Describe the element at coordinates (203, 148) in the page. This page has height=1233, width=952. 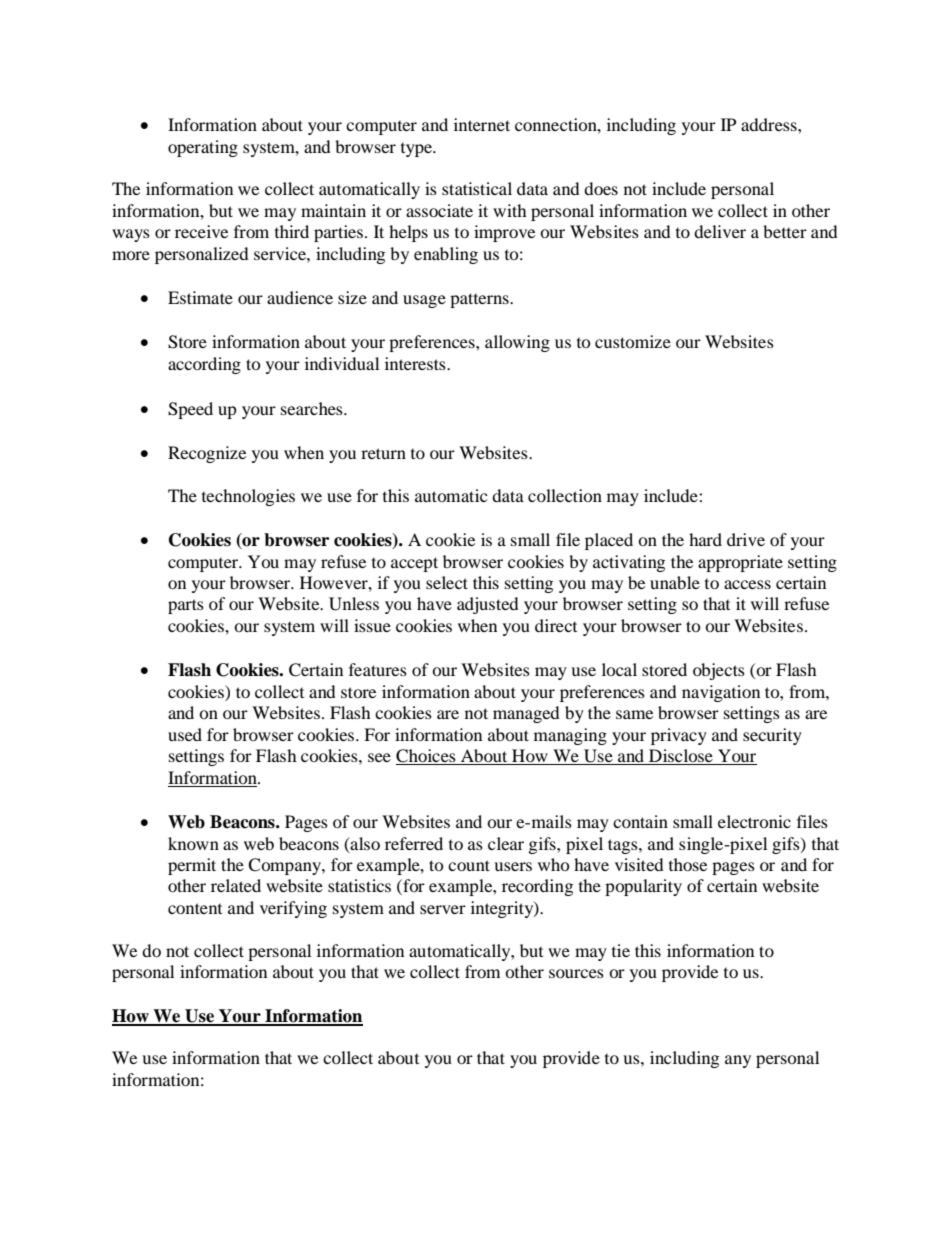
I see `operating` at that location.
